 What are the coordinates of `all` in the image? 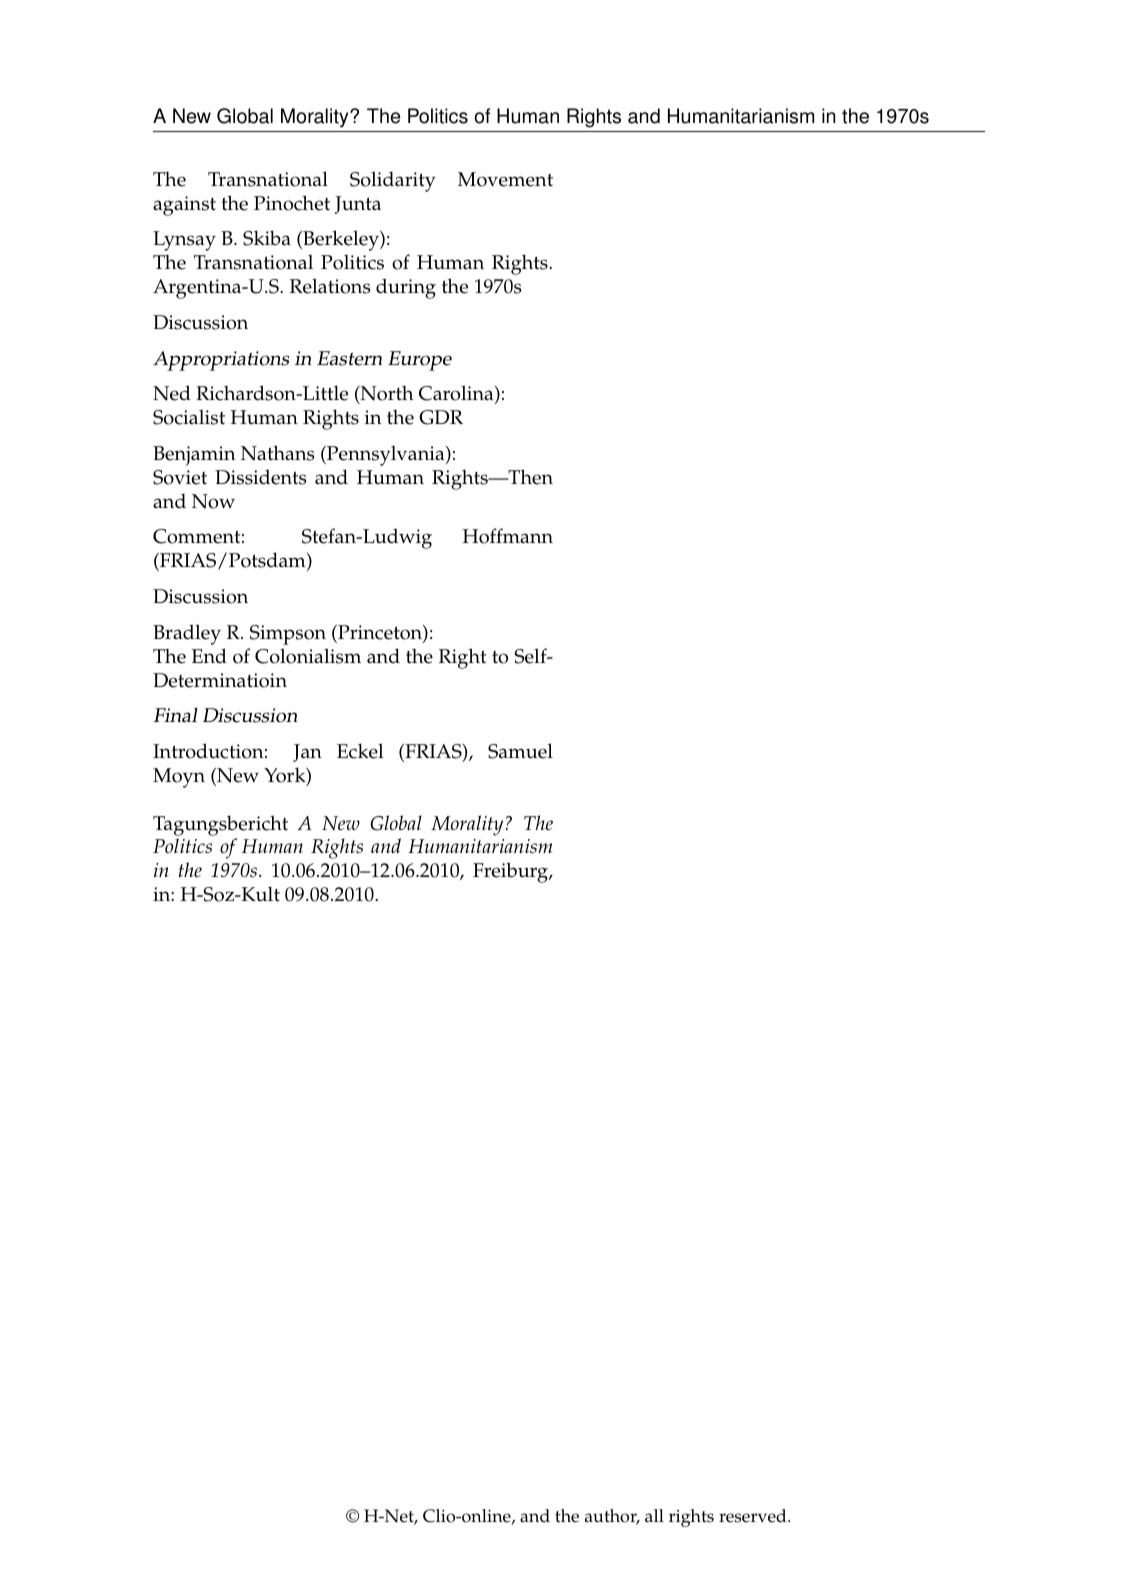 It's located at (654, 1515).
